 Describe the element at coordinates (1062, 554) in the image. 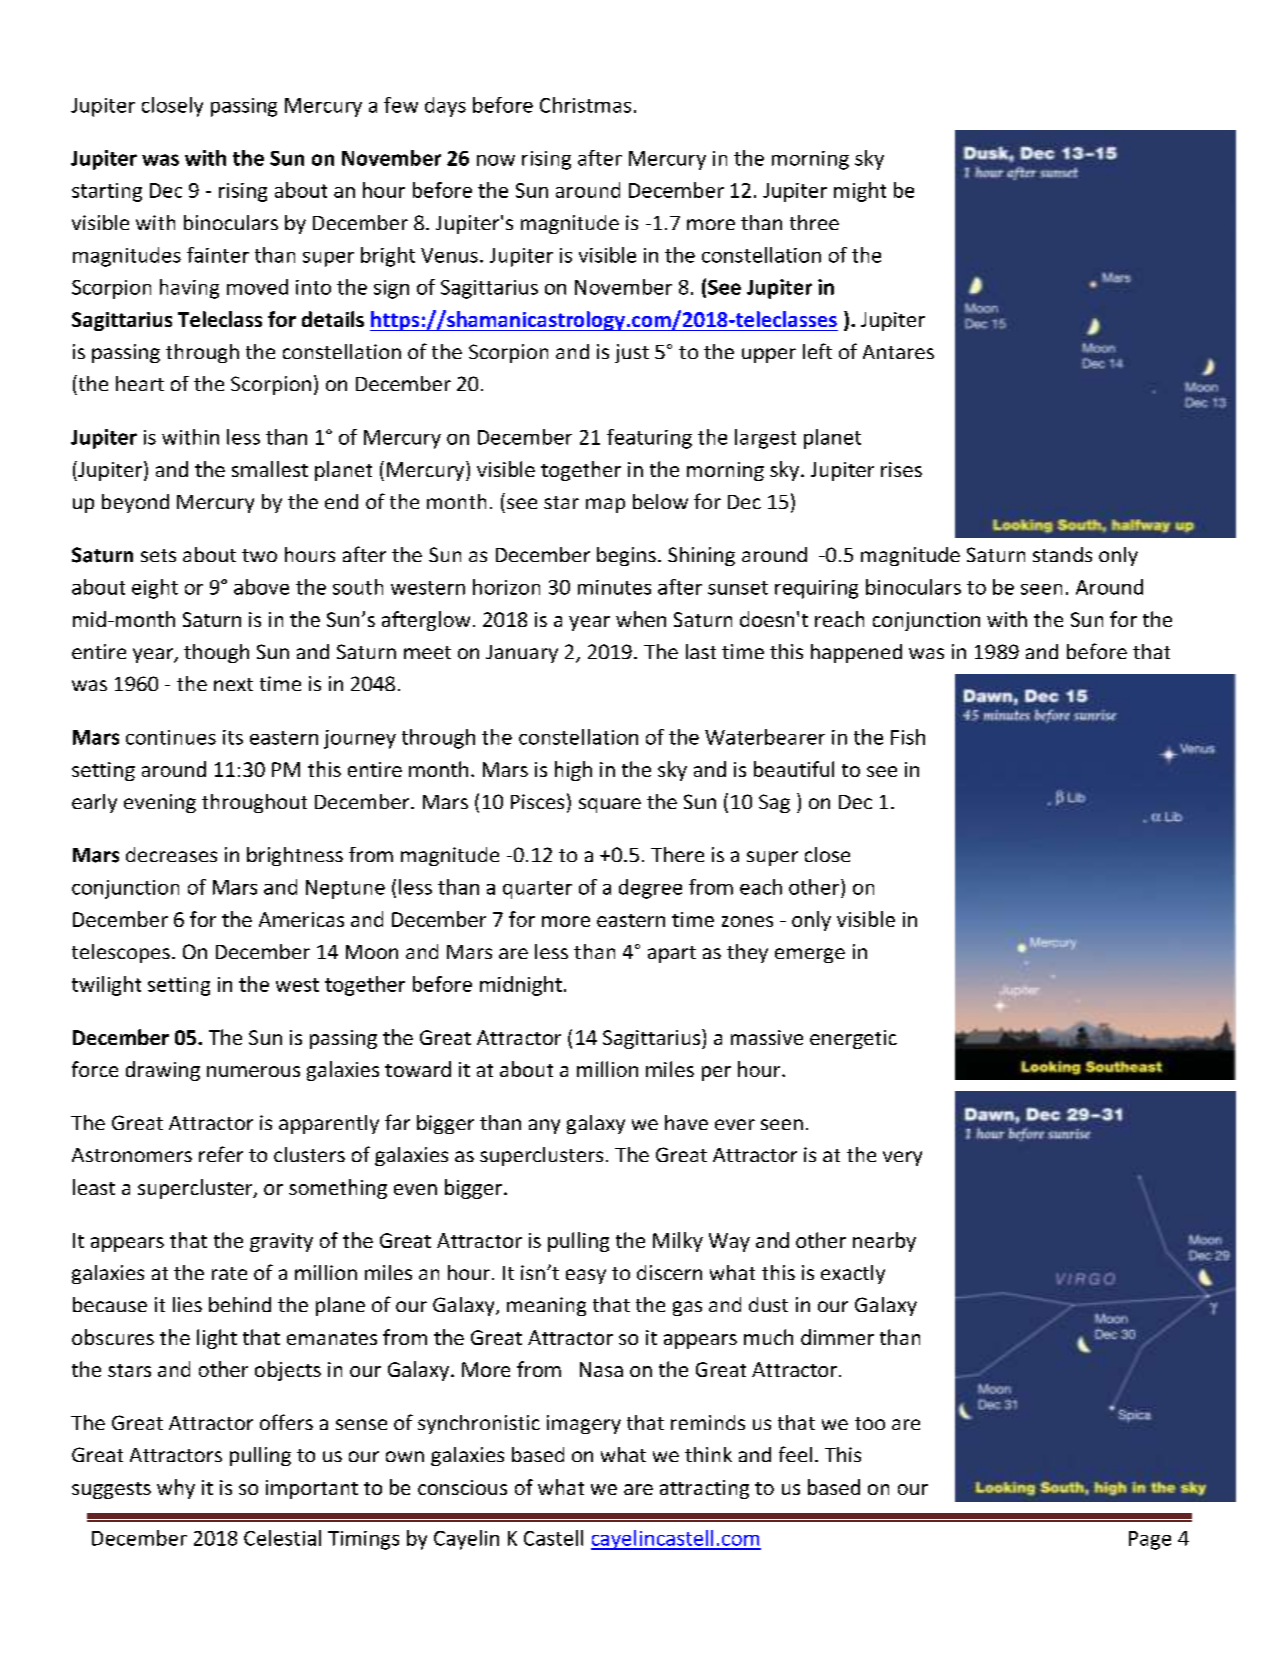

I see `stands` at that location.
